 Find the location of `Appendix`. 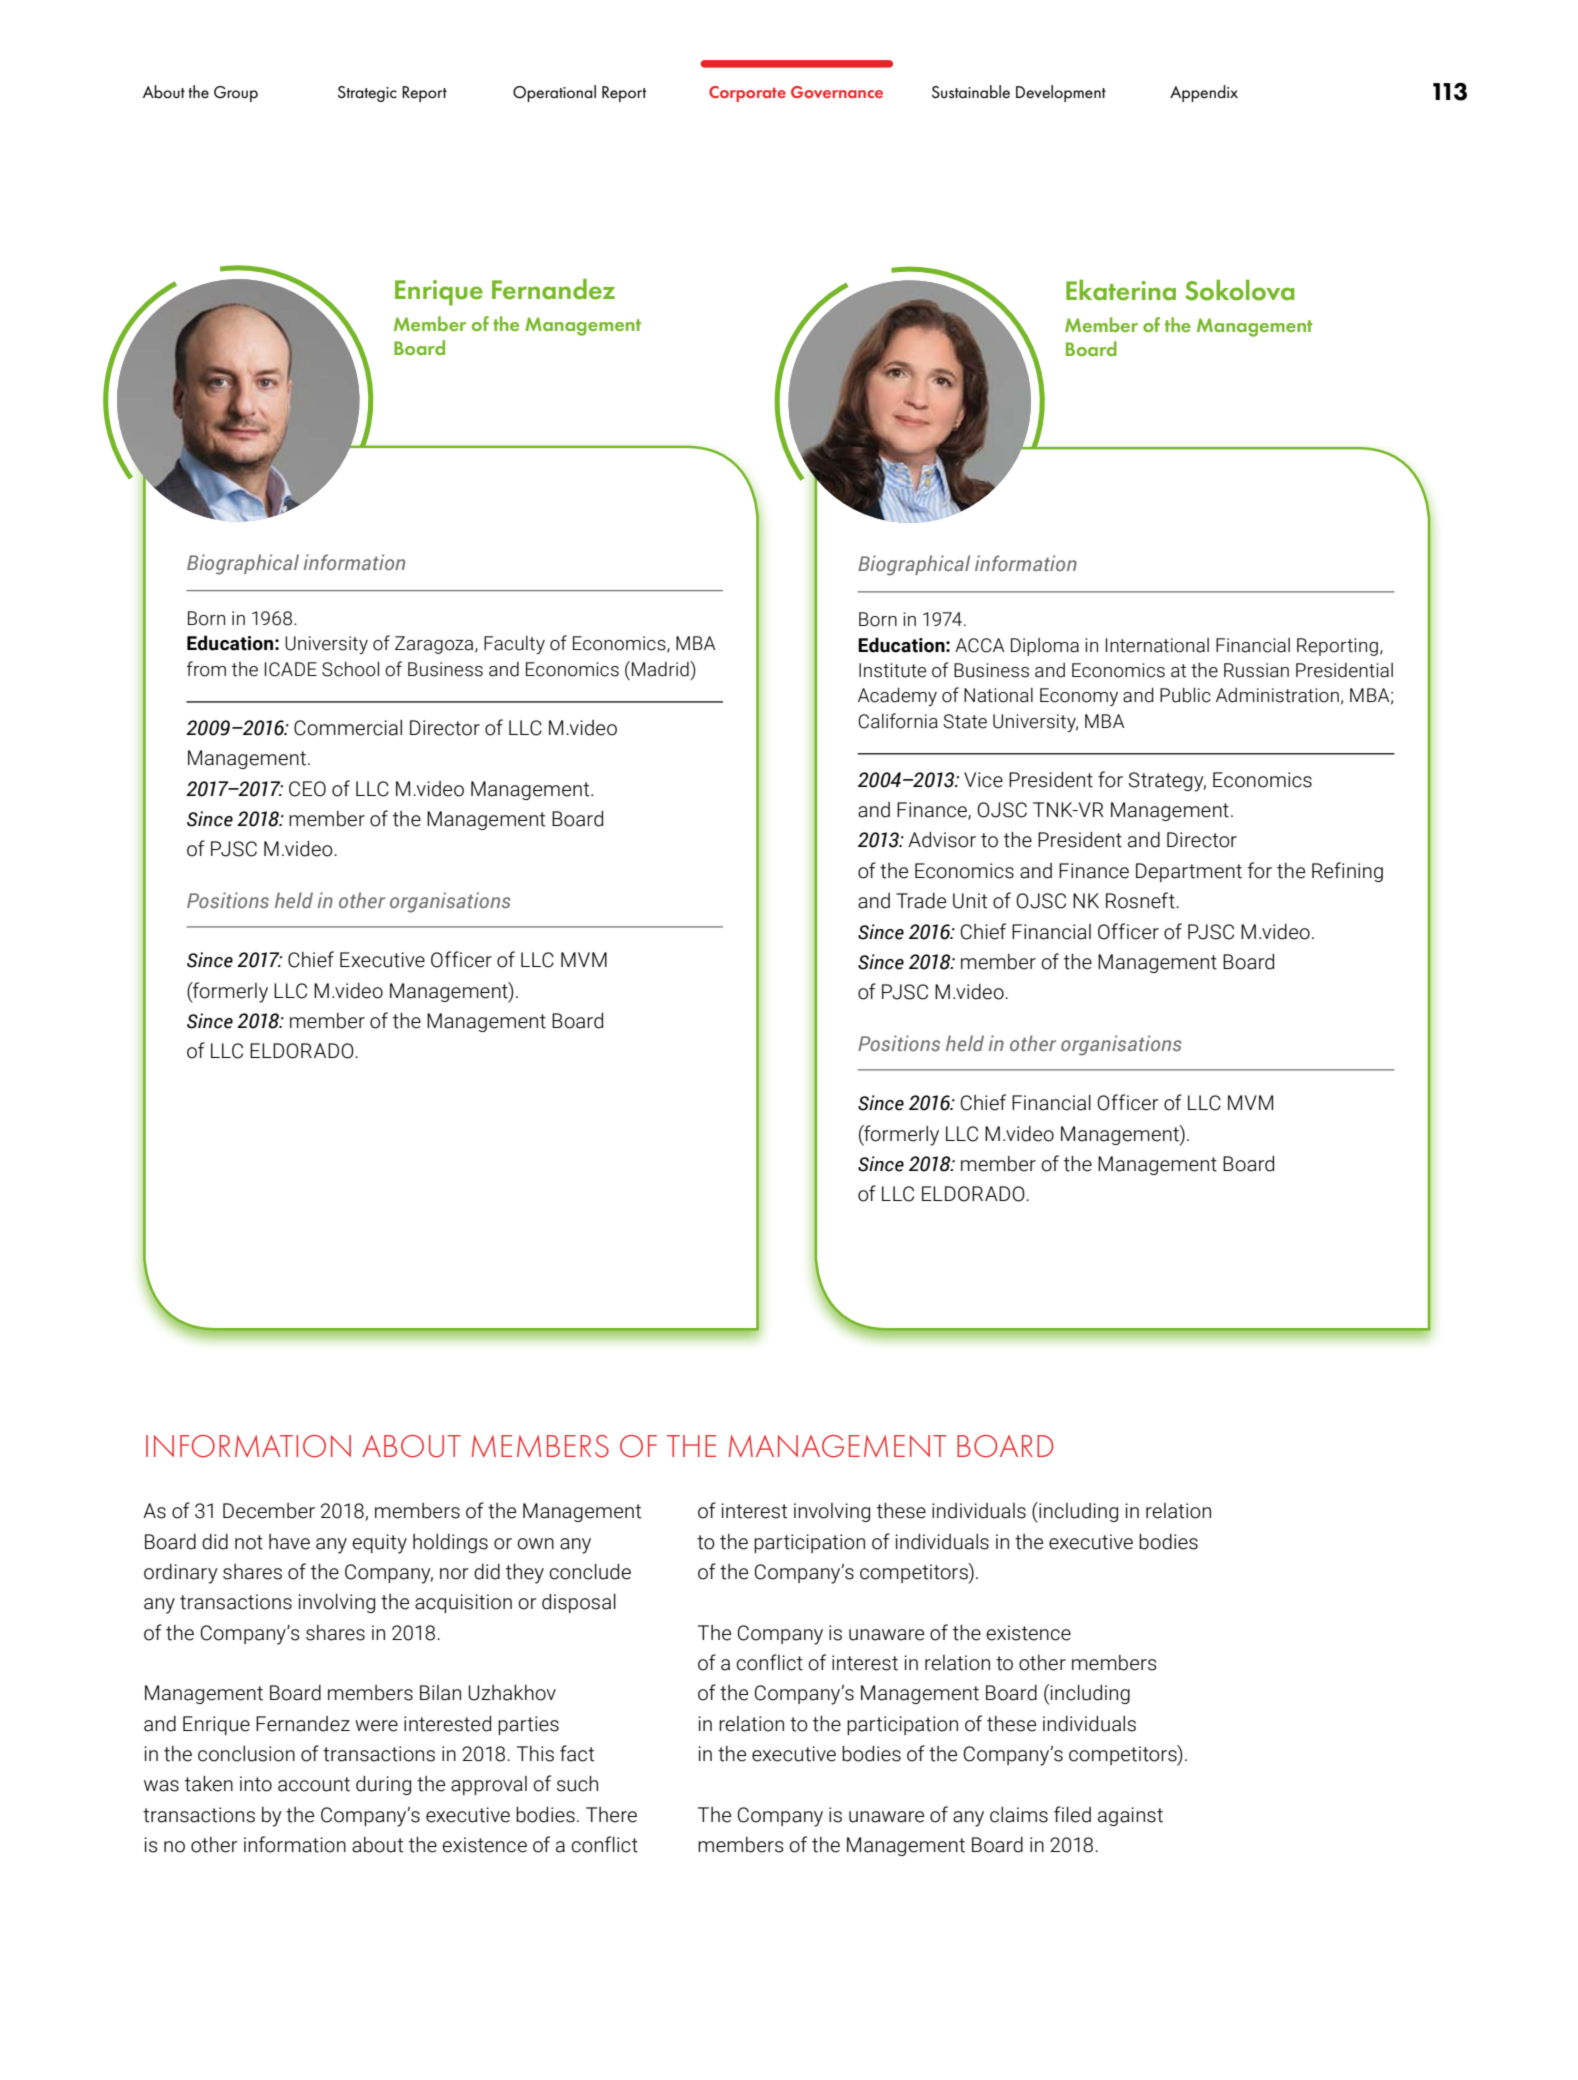

Appendix is located at coordinates (1204, 93).
